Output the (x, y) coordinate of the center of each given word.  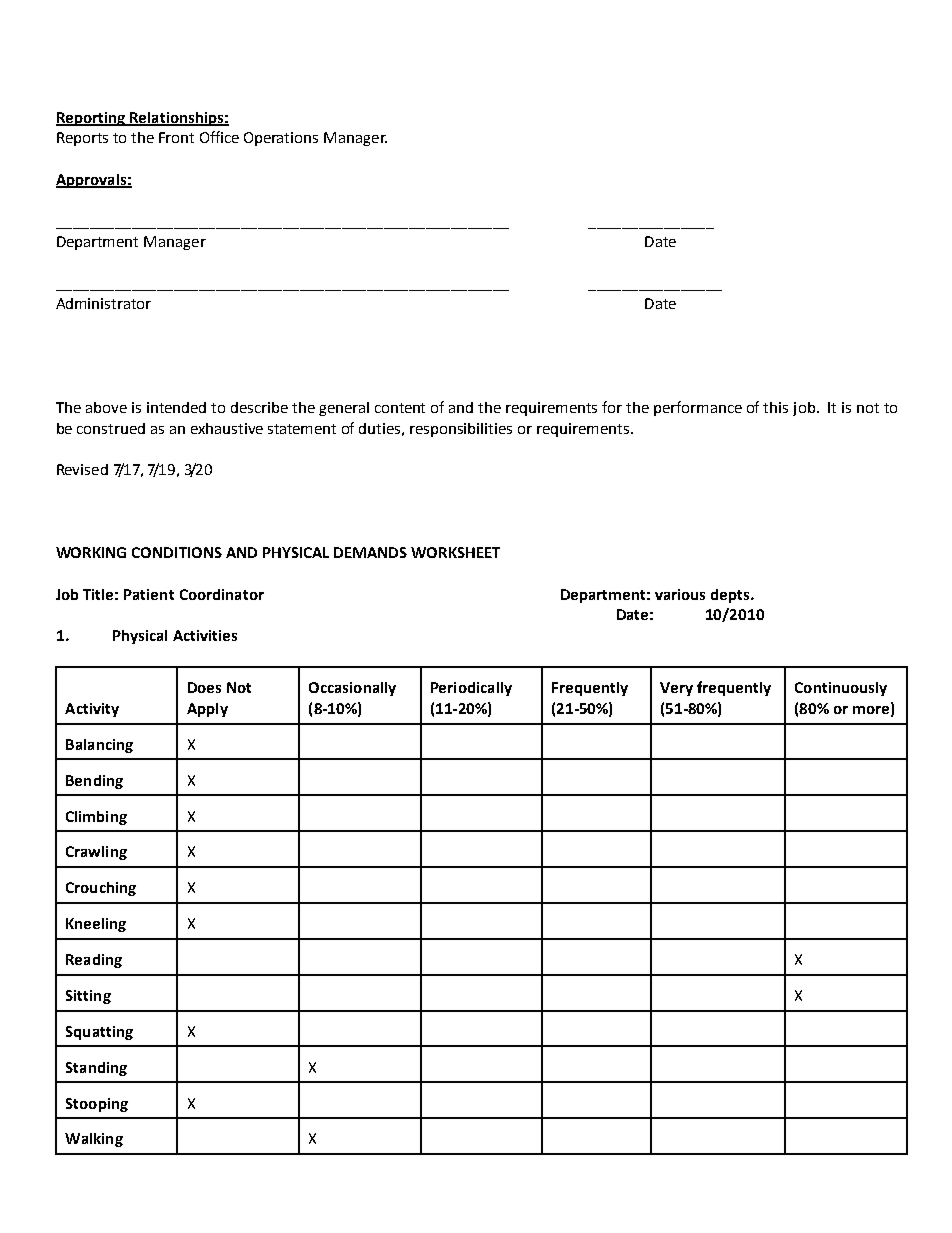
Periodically (471, 689)
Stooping (97, 1105)
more (871, 710)
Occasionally (352, 689)
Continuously (841, 689)
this (775, 407)
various (680, 594)
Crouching (101, 889)
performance (698, 408)
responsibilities (461, 430)
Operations (281, 139)
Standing (96, 1069)
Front (176, 137)
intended (176, 407)
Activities (205, 635)
